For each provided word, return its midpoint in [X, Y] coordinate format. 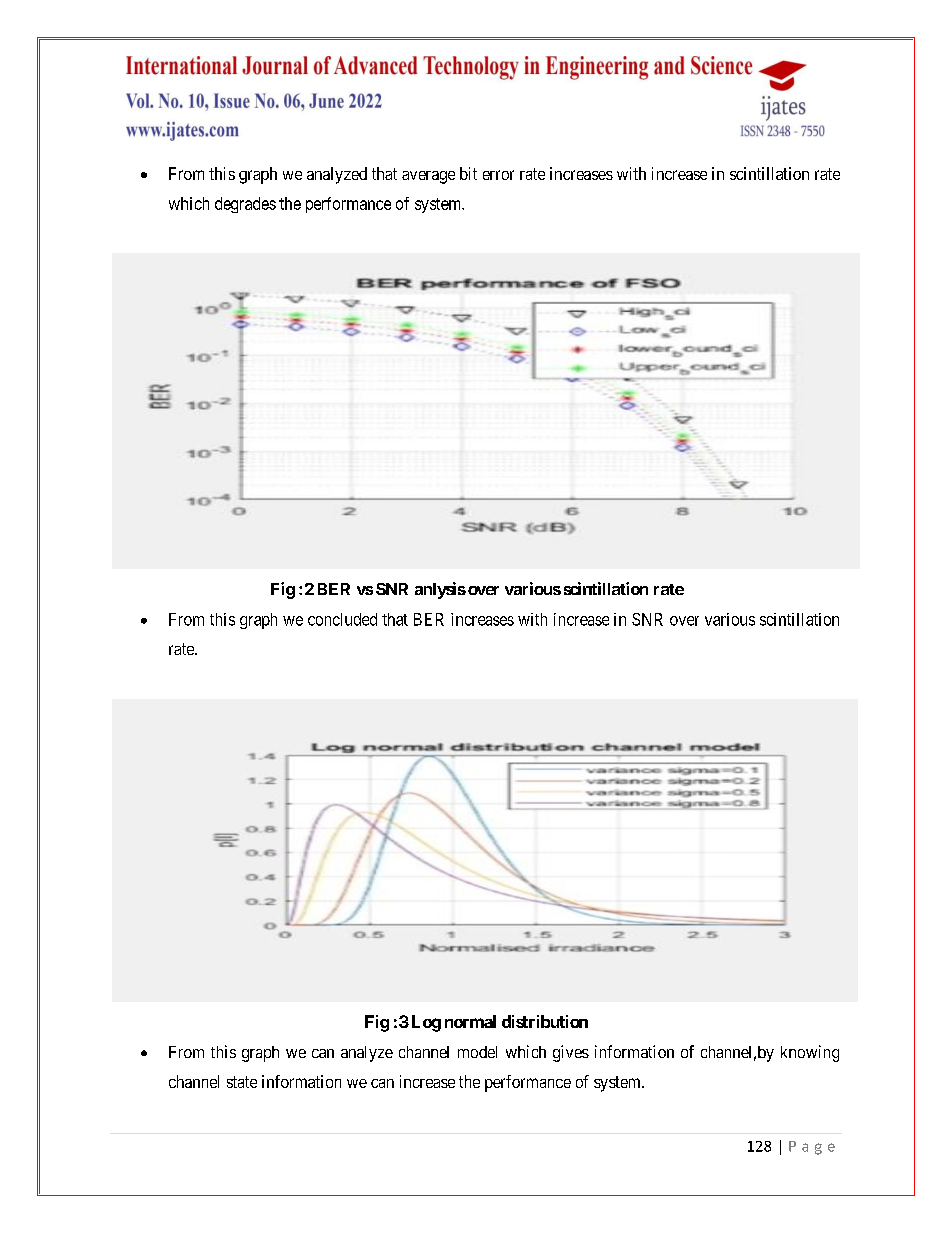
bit [468, 173]
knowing [810, 1053]
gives [571, 1053]
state [242, 1082]
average [428, 177]
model [477, 1052]
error [498, 175]
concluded [342, 619]
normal [470, 1021]
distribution [545, 1021]
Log [426, 1023]
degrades [245, 205]
